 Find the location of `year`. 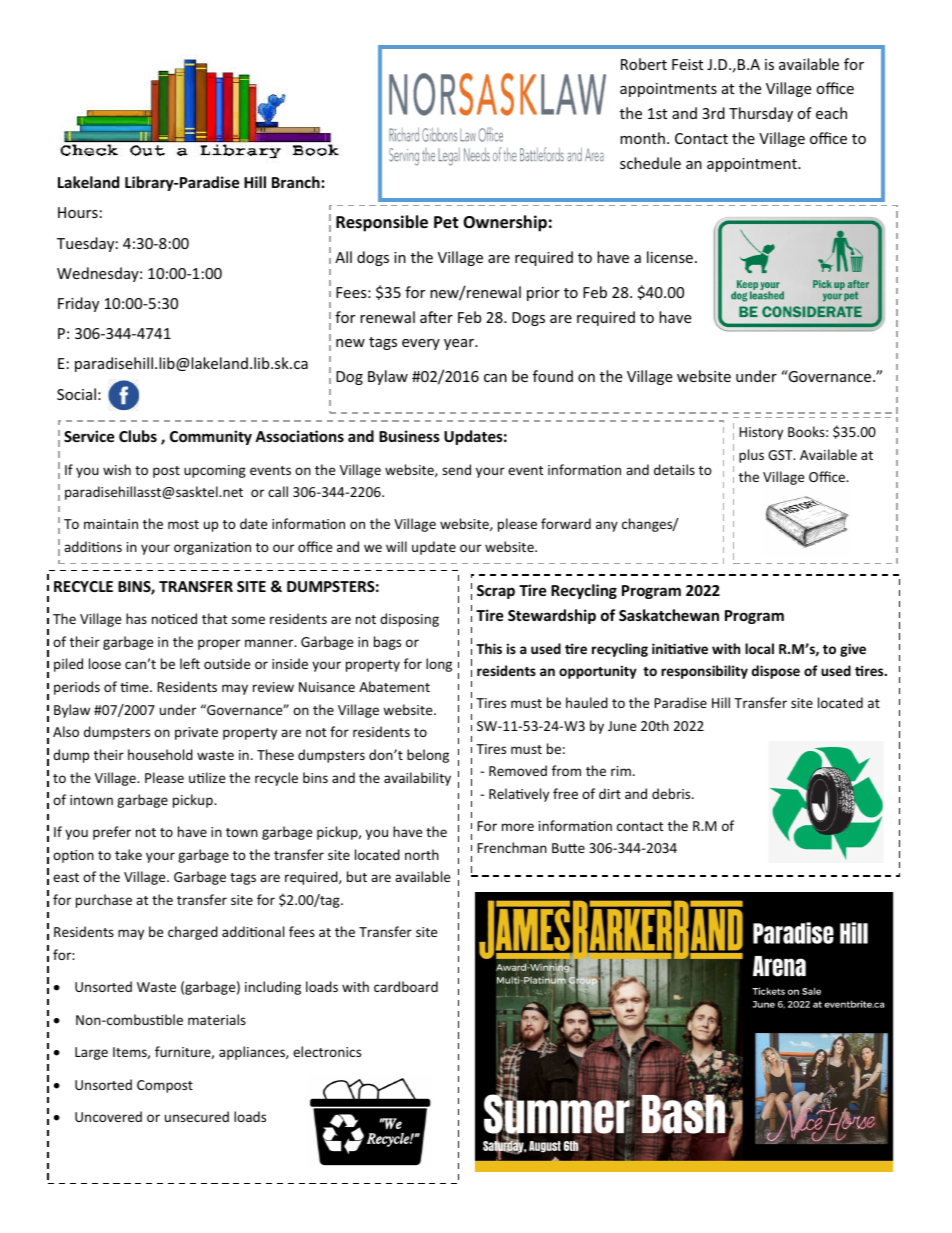

year is located at coordinates (460, 344).
